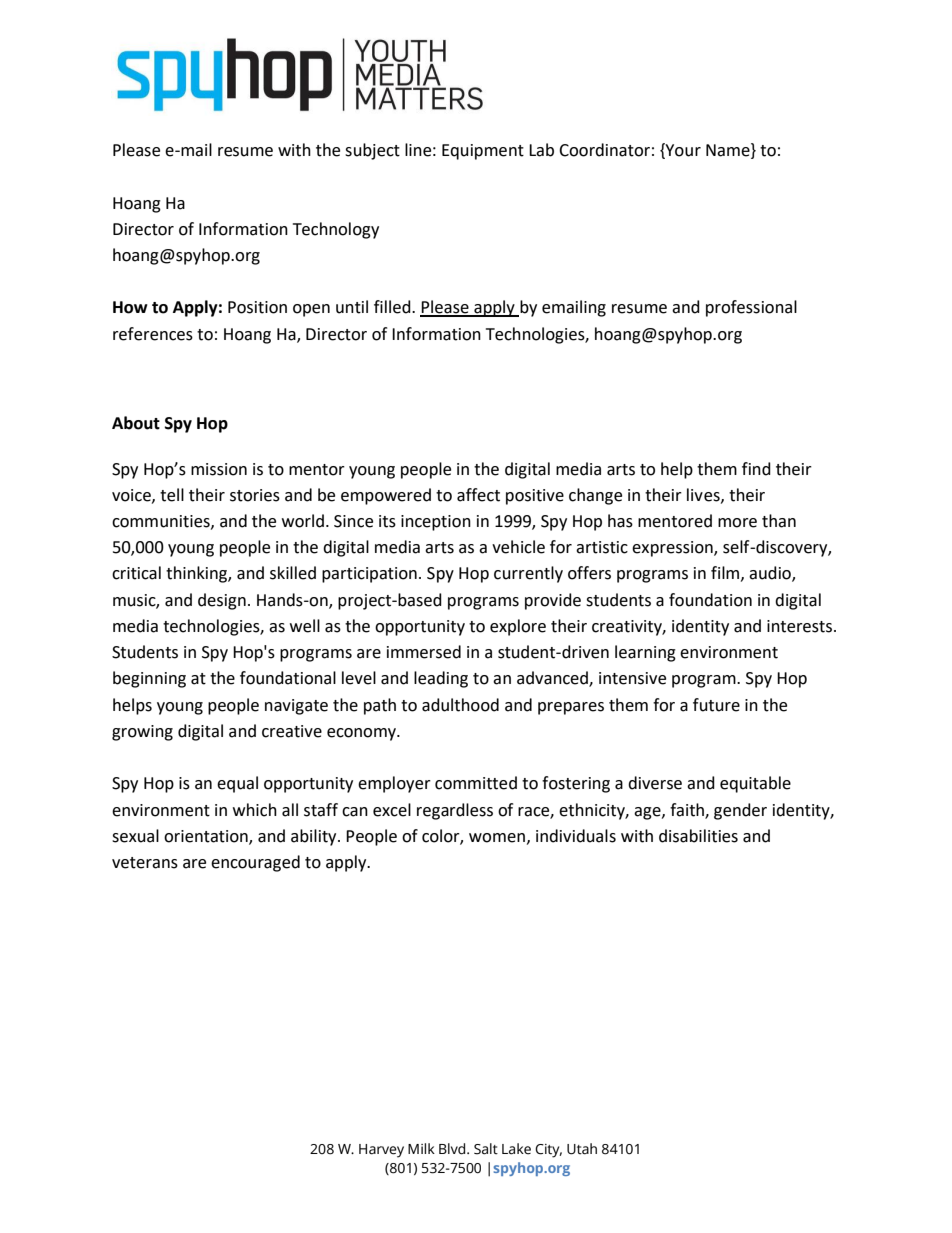 The image size is (952, 1233). What do you see at coordinates (219, 469) in the image?
I see `mission` at bounding box center [219, 469].
